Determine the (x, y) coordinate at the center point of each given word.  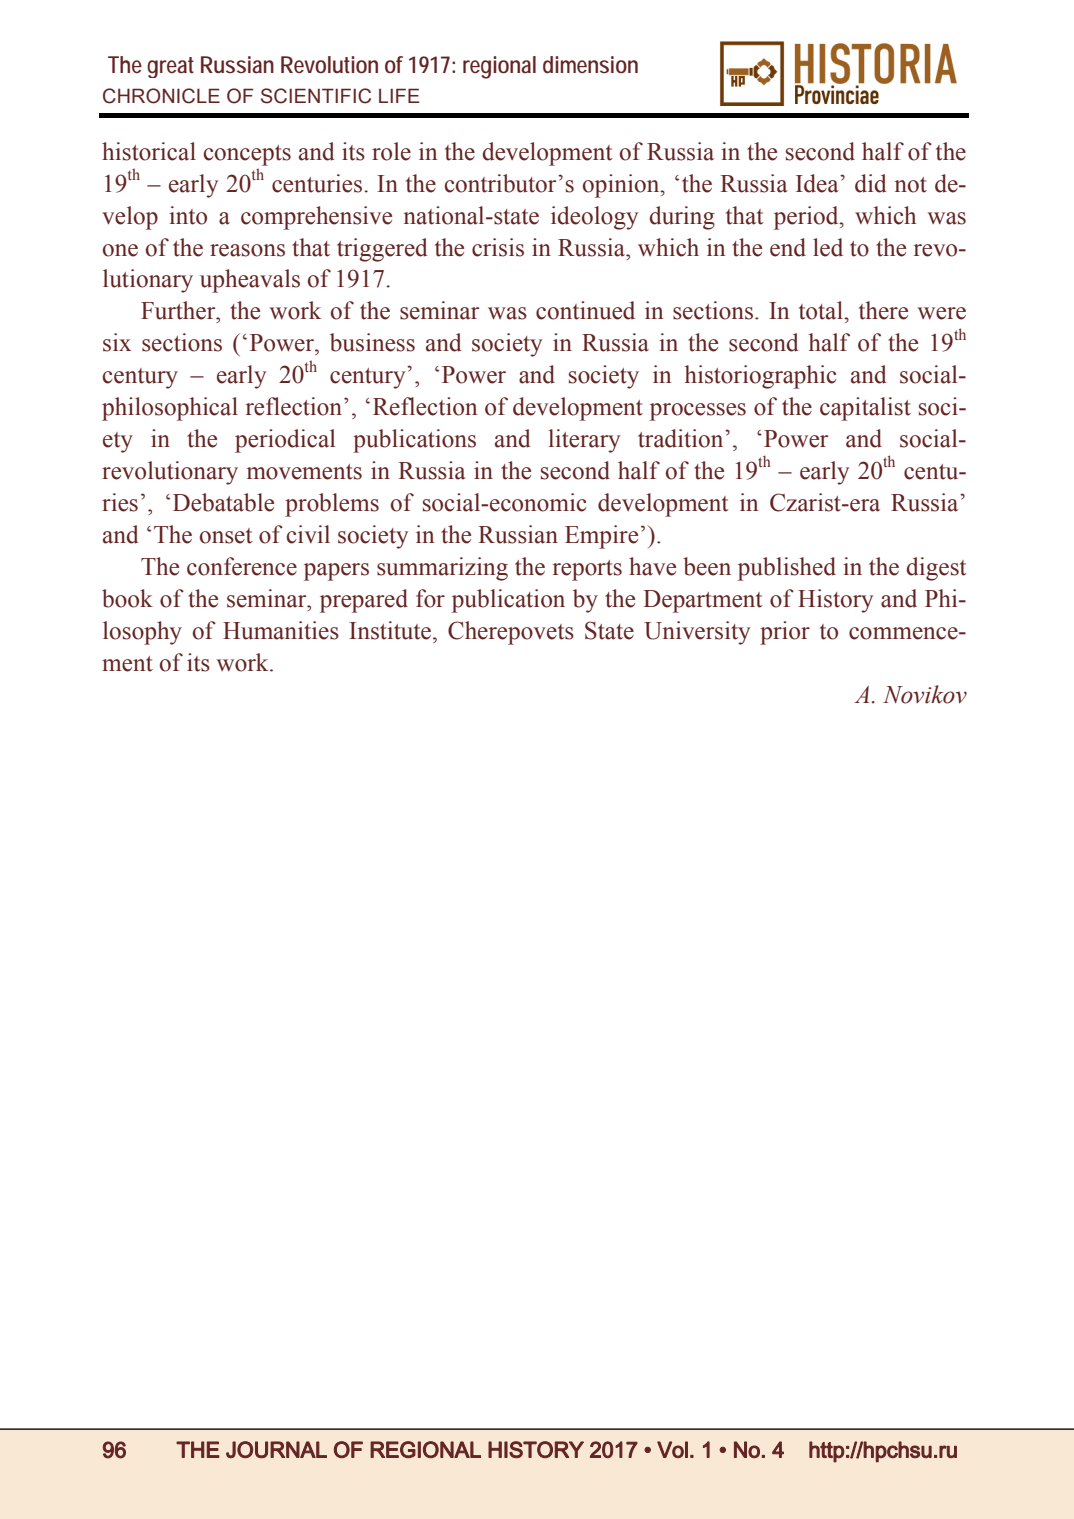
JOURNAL (276, 1449)
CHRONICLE (161, 96)
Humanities (281, 630)
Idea (818, 183)
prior (785, 633)
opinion (622, 186)
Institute (391, 630)
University (697, 633)
